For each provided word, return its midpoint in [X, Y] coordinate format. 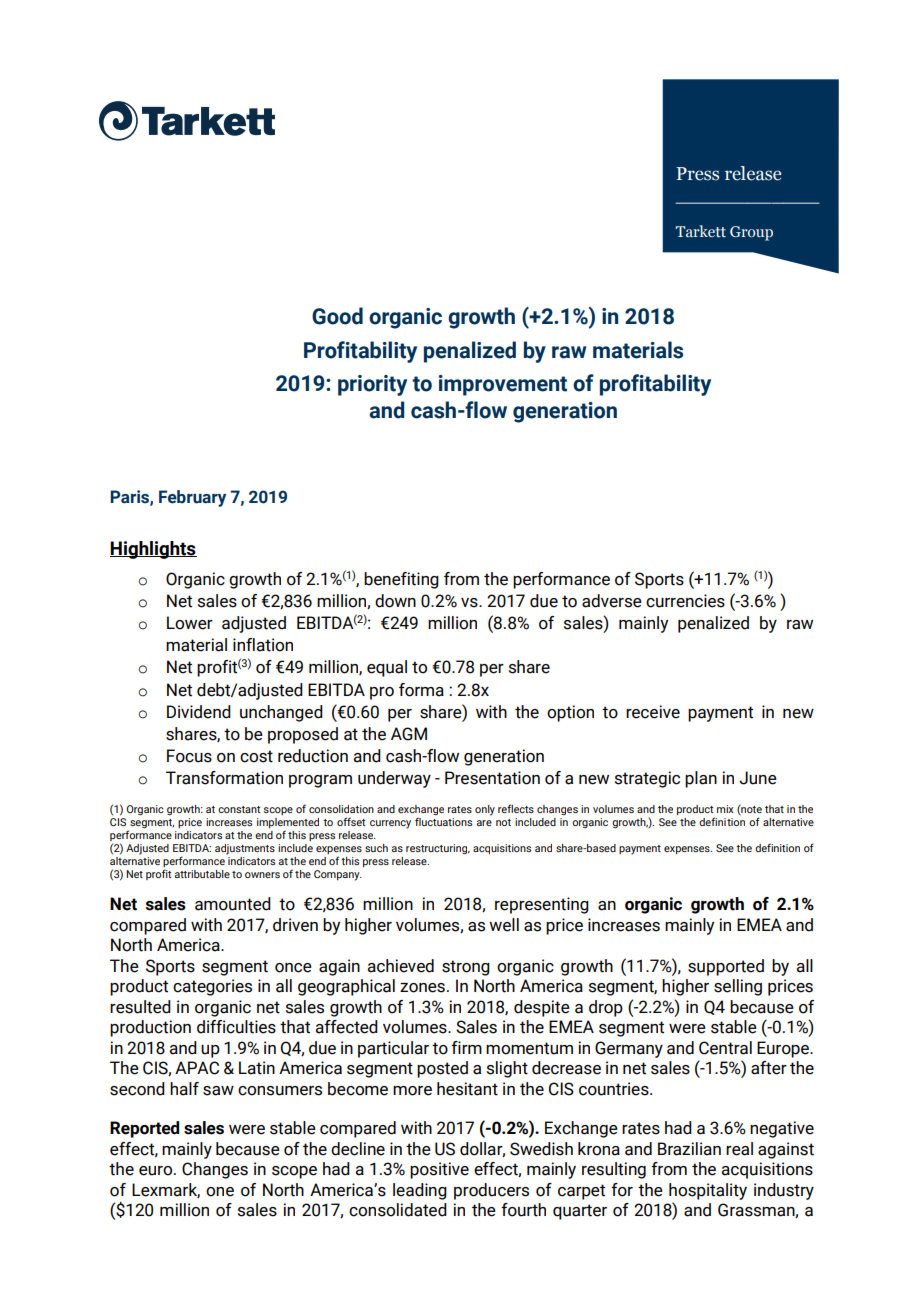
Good [337, 316]
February [192, 498]
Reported [144, 1129]
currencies [685, 601]
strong [466, 968]
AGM [409, 734]
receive [653, 712]
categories [212, 987]
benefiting [401, 580]
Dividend [199, 712]
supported [726, 967]
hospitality [708, 1191]
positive [439, 1170]
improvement [503, 385]
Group [751, 233]
